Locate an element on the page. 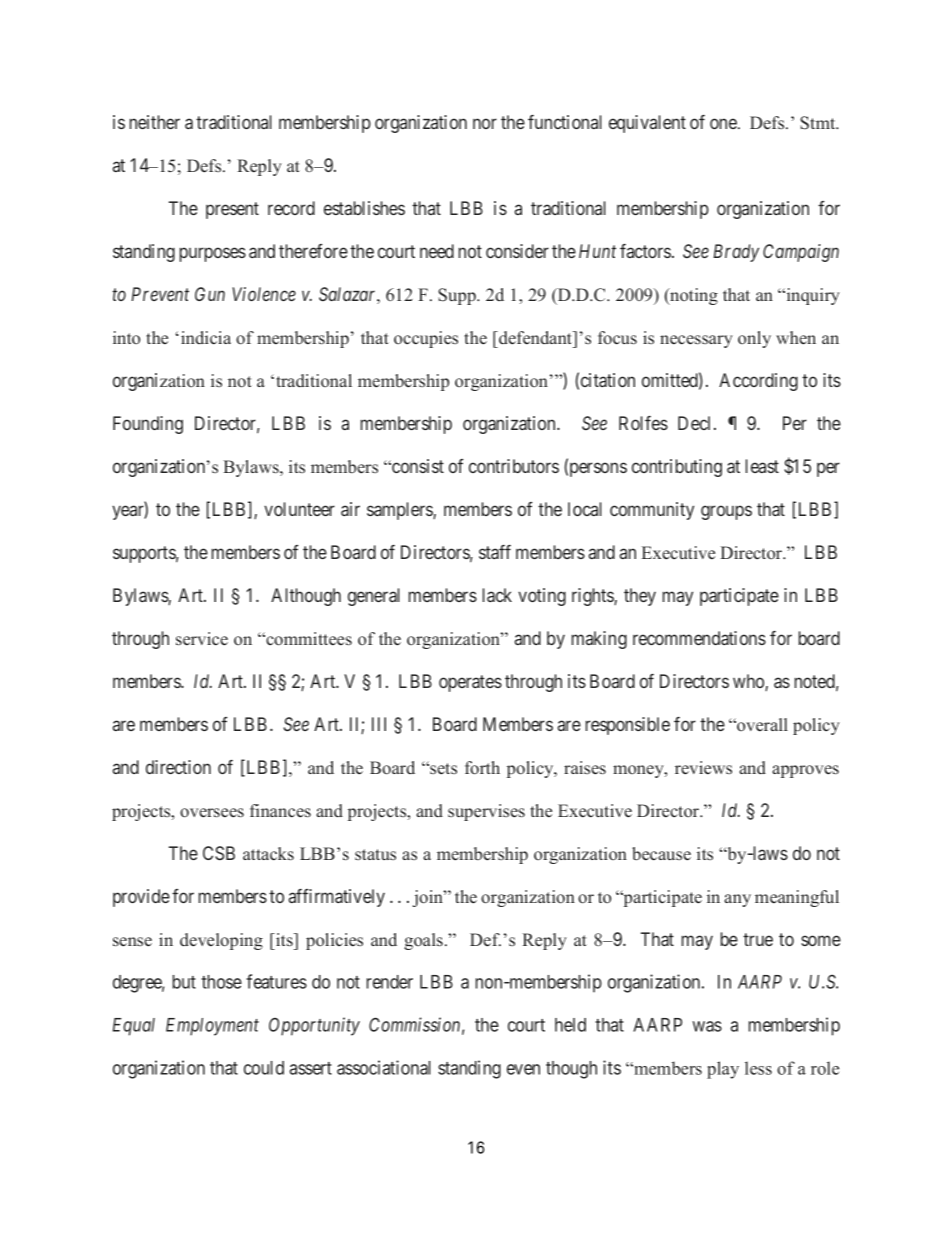 The width and height of the image is (952, 1233). oversees is located at coordinates (212, 813).
